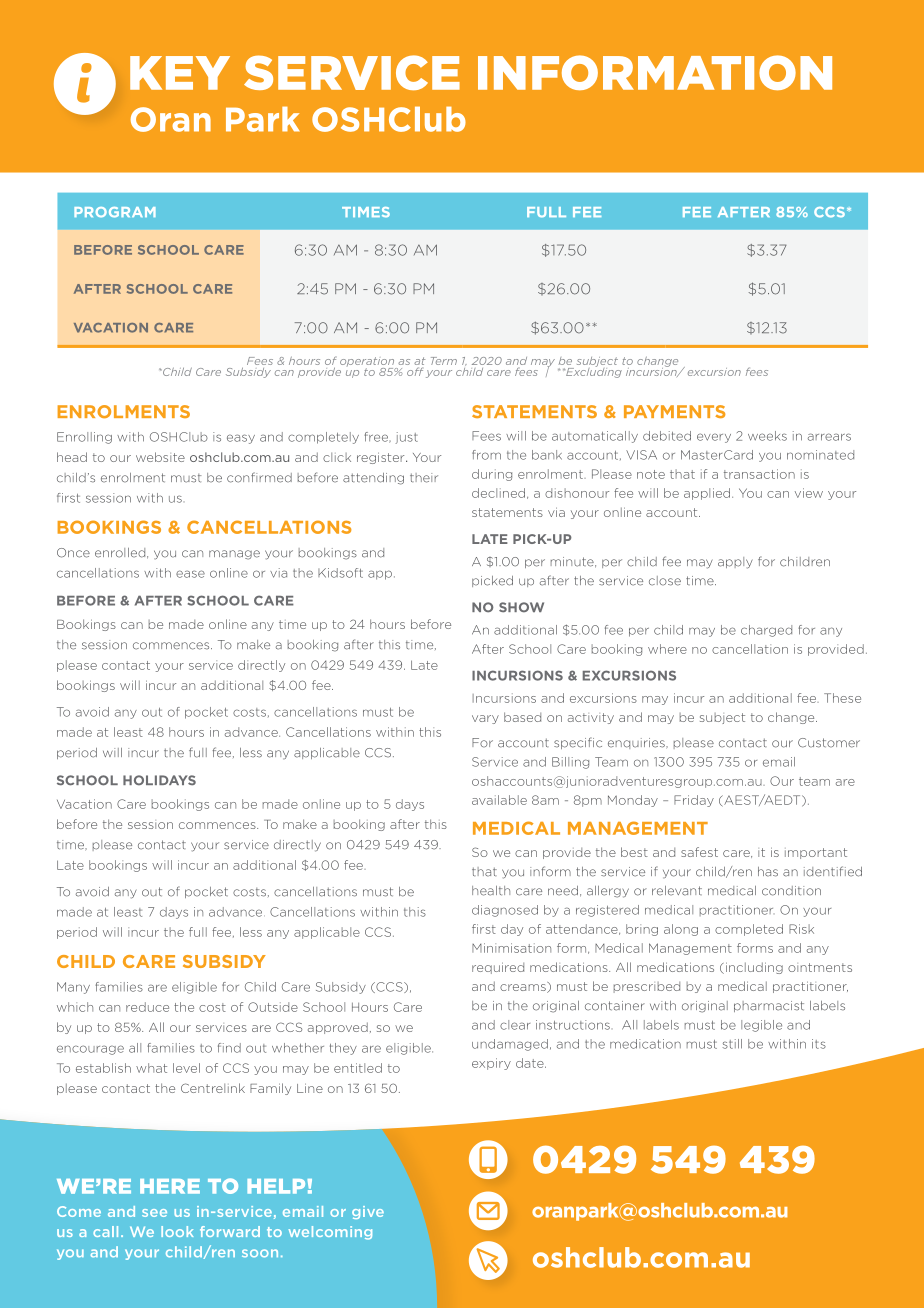 The height and width of the screenshot is (1308, 924). Describe the element at coordinates (485, 719) in the screenshot. I see `vary` at that location.
